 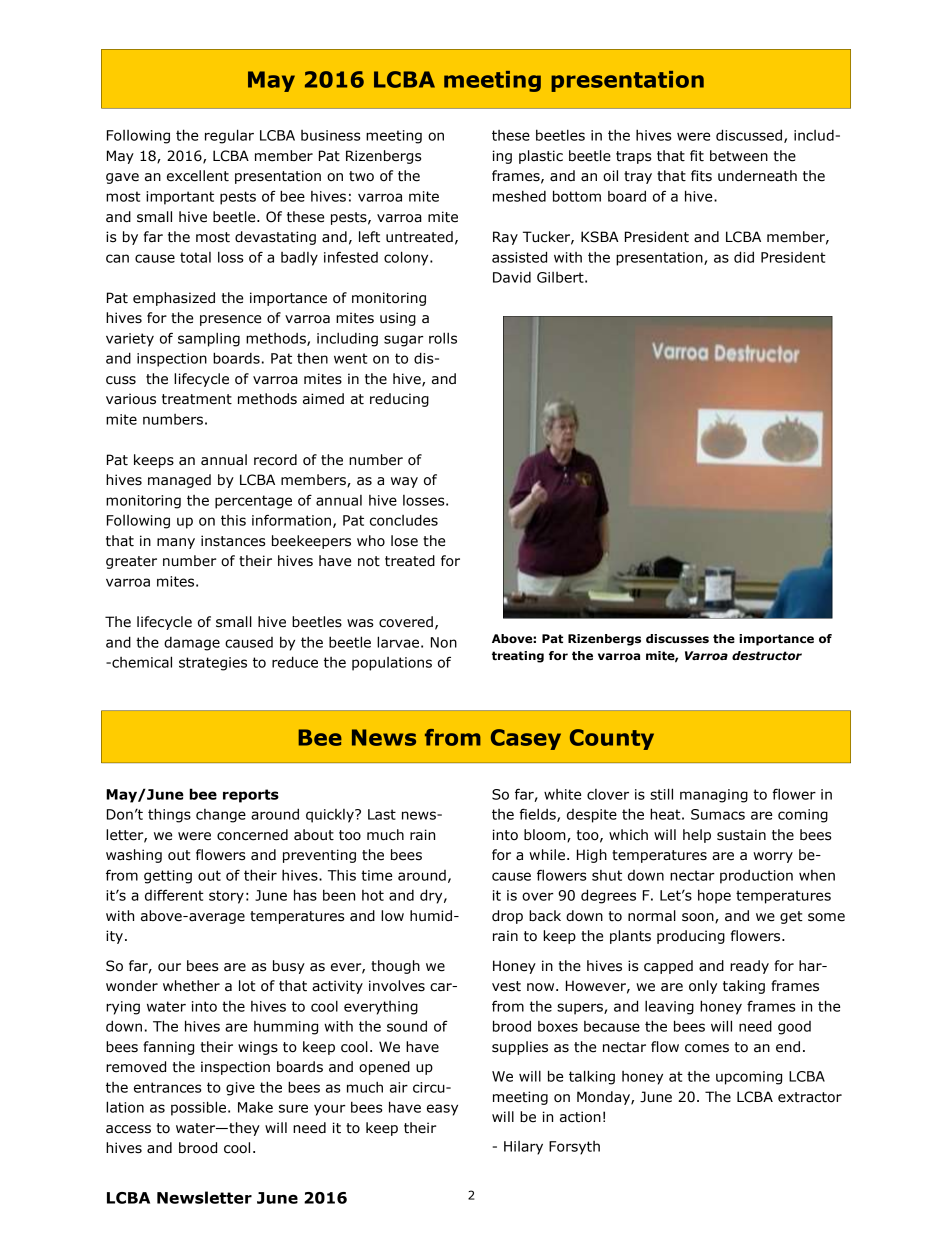 What do you see at coordinates (519, 196) in the page?
I see `meshed` at bounding box center [519, 196].
